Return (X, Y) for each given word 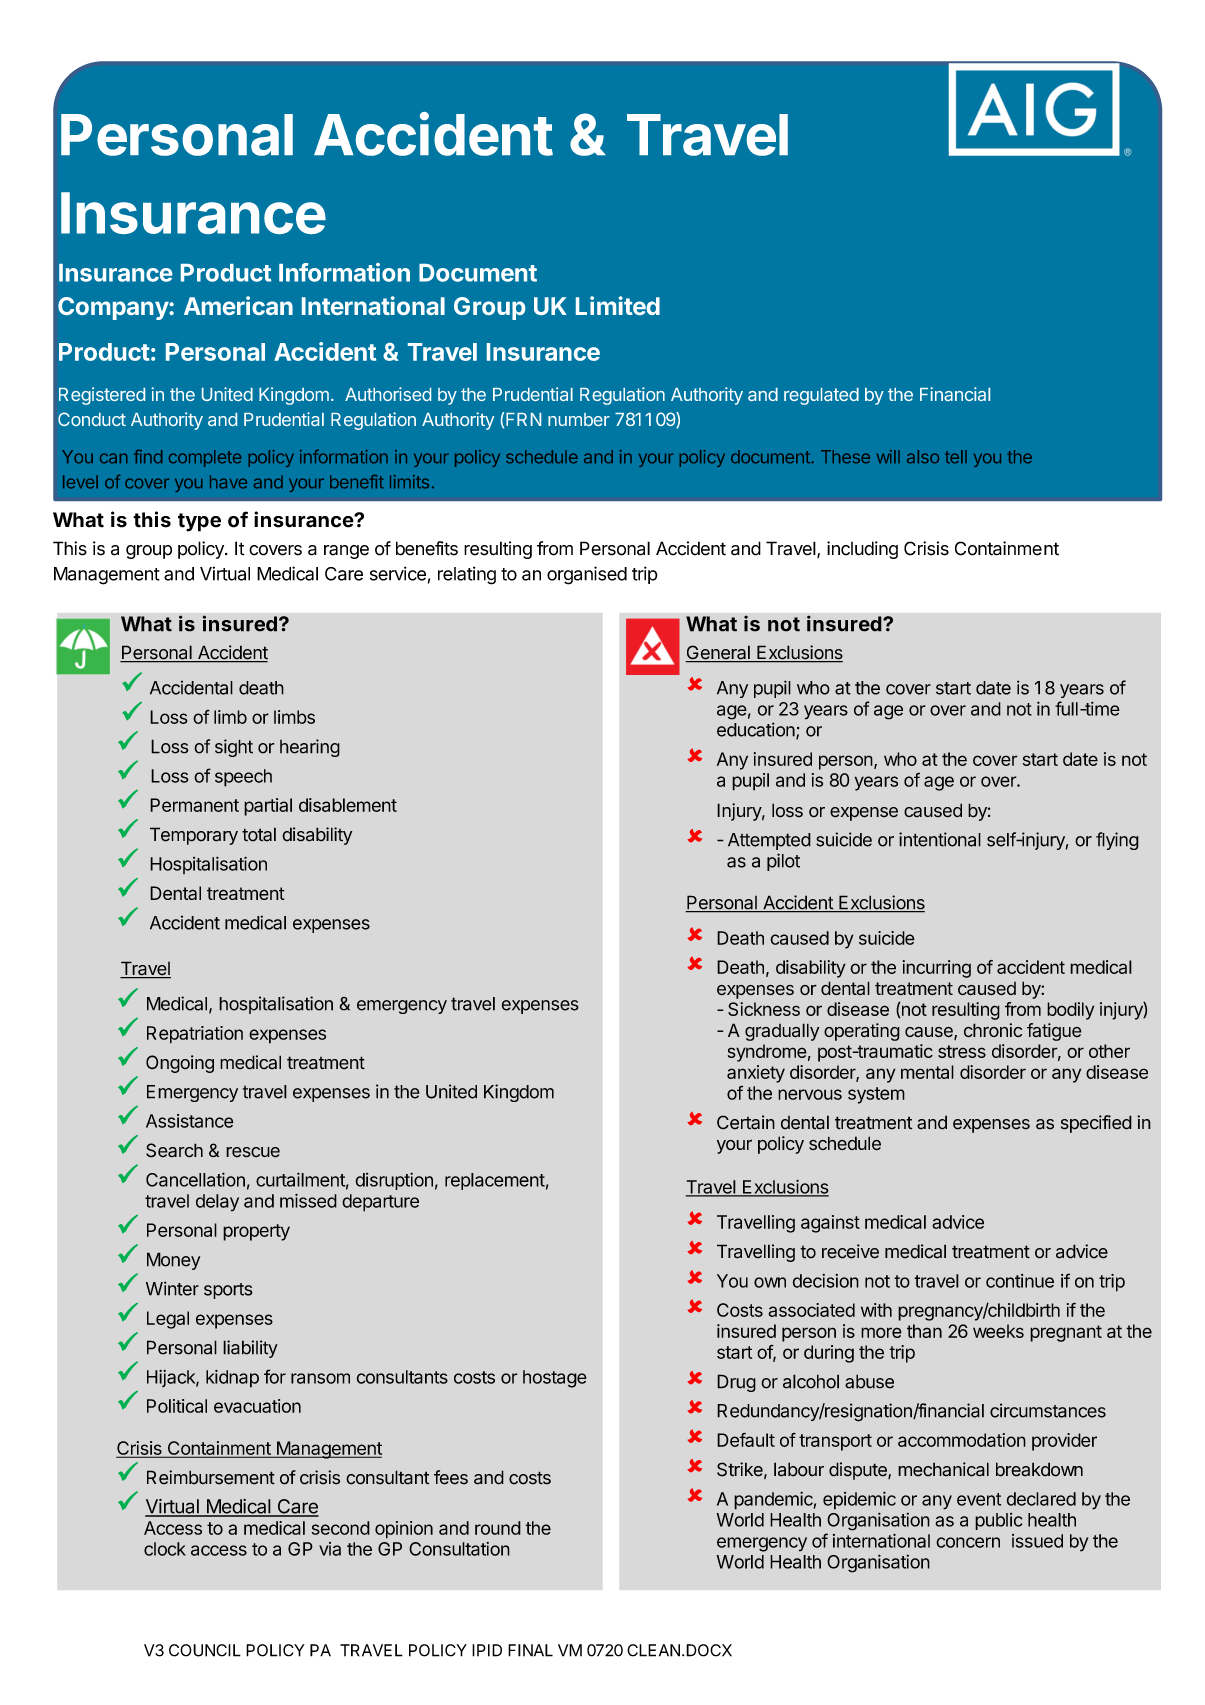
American (238, 305)
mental (927, 1072)
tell (956, 456)
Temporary (194, 836)
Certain (746, 1122)
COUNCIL (205, 1650)
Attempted (769, 841)
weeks (998, 1331)
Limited (618, 305)
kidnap (232, 1379)
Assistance (190, 1121)
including (862, 550)
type (199, 522)
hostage (555, 1379)
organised (587, 575)
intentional (940, 839)
